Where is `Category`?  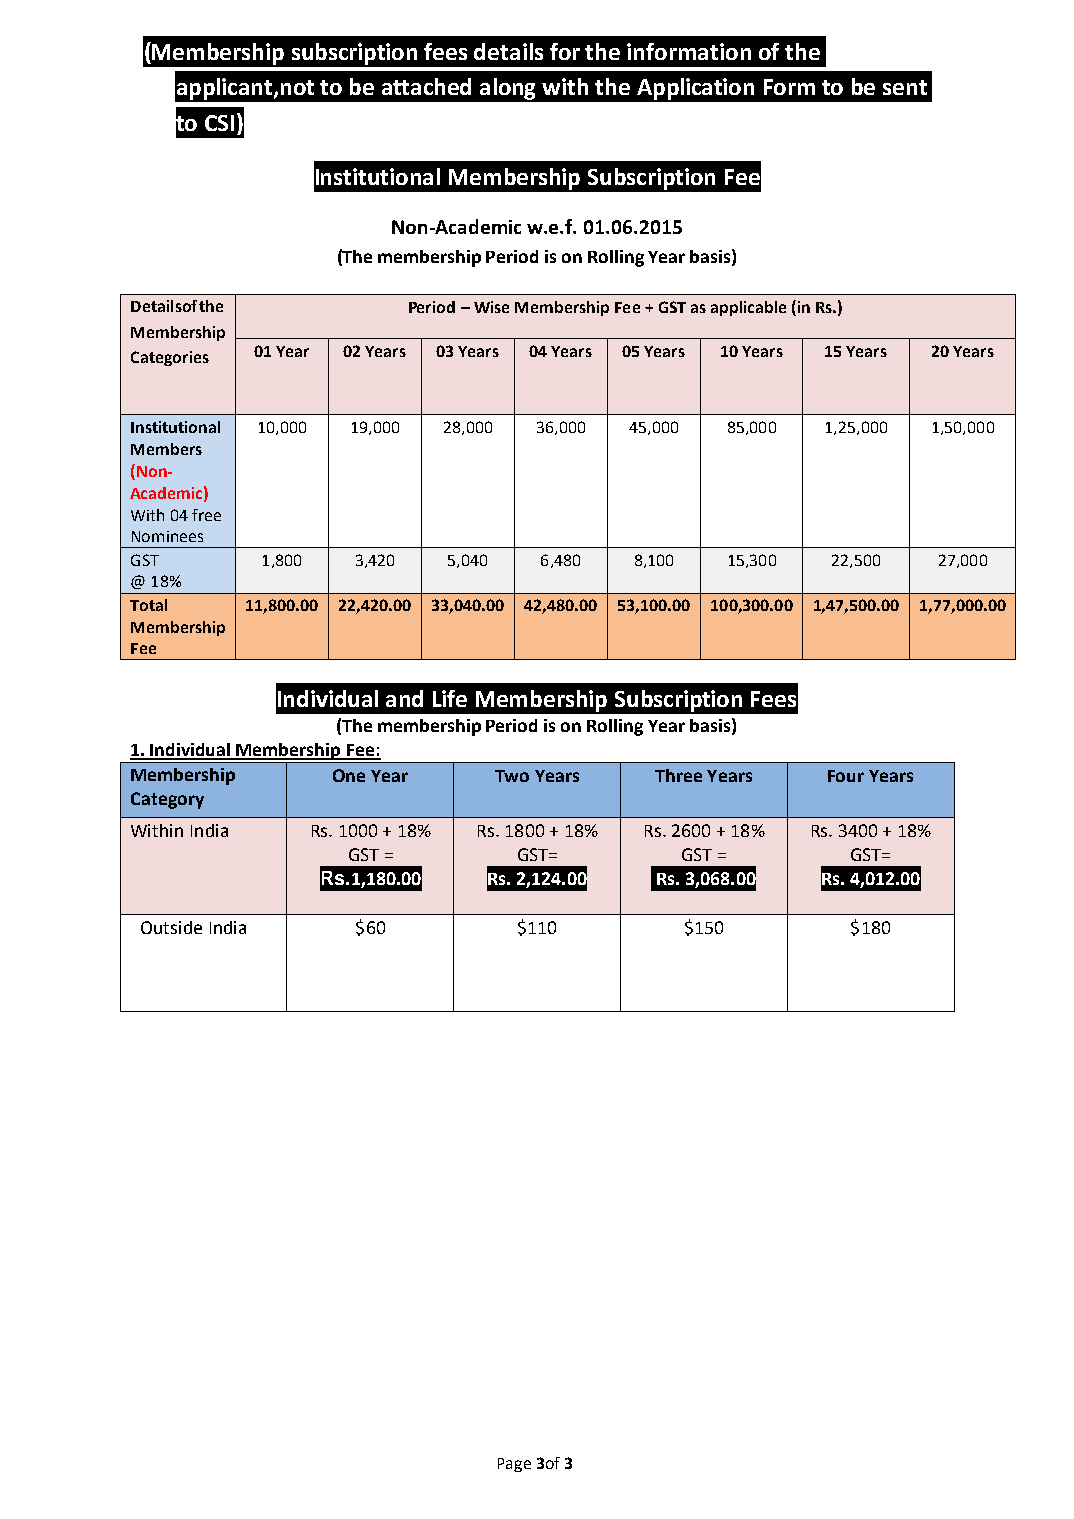 Category is located at coordinates (167, 800).
